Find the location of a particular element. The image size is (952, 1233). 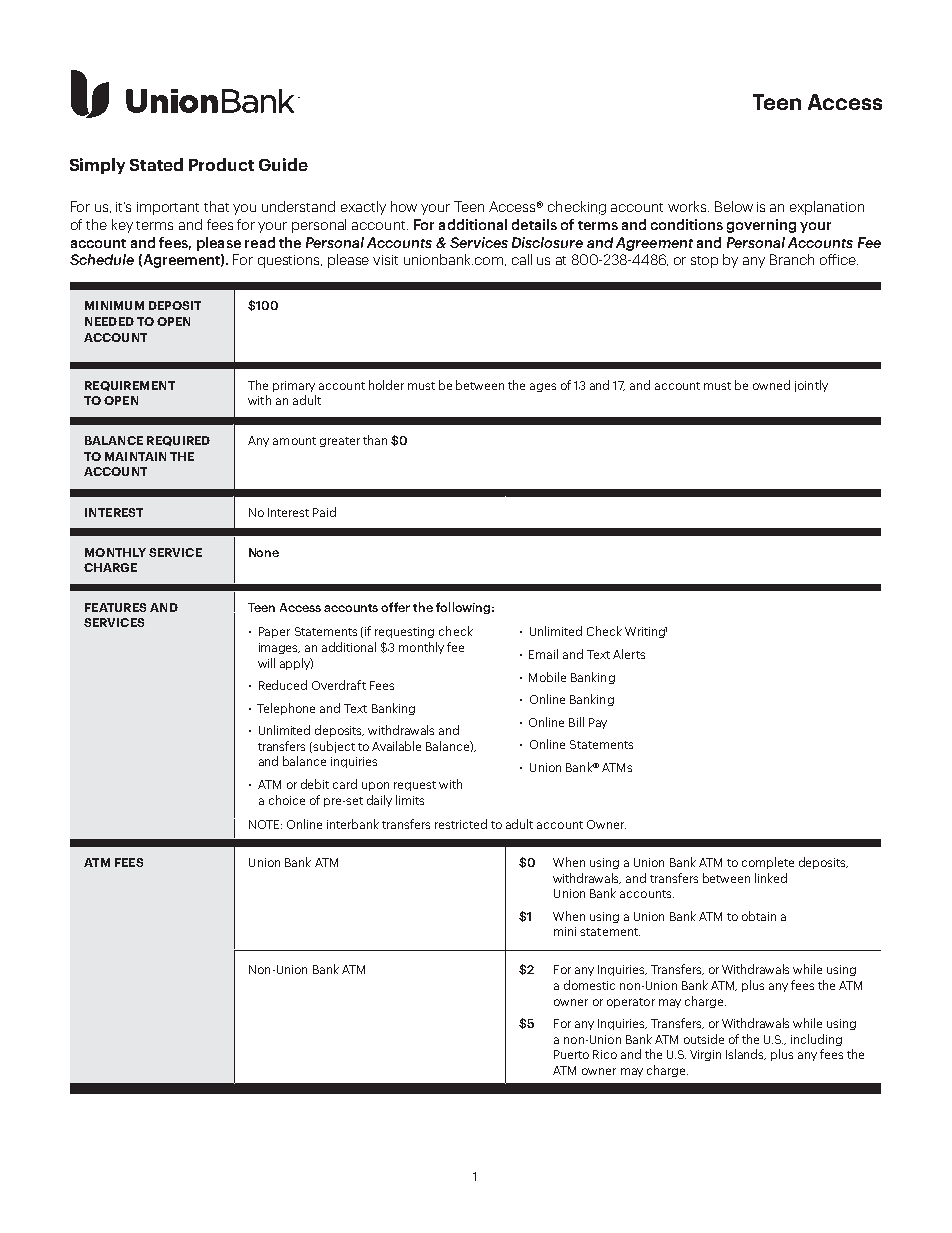

REQUIRED is located at coordinates (178, 441).
